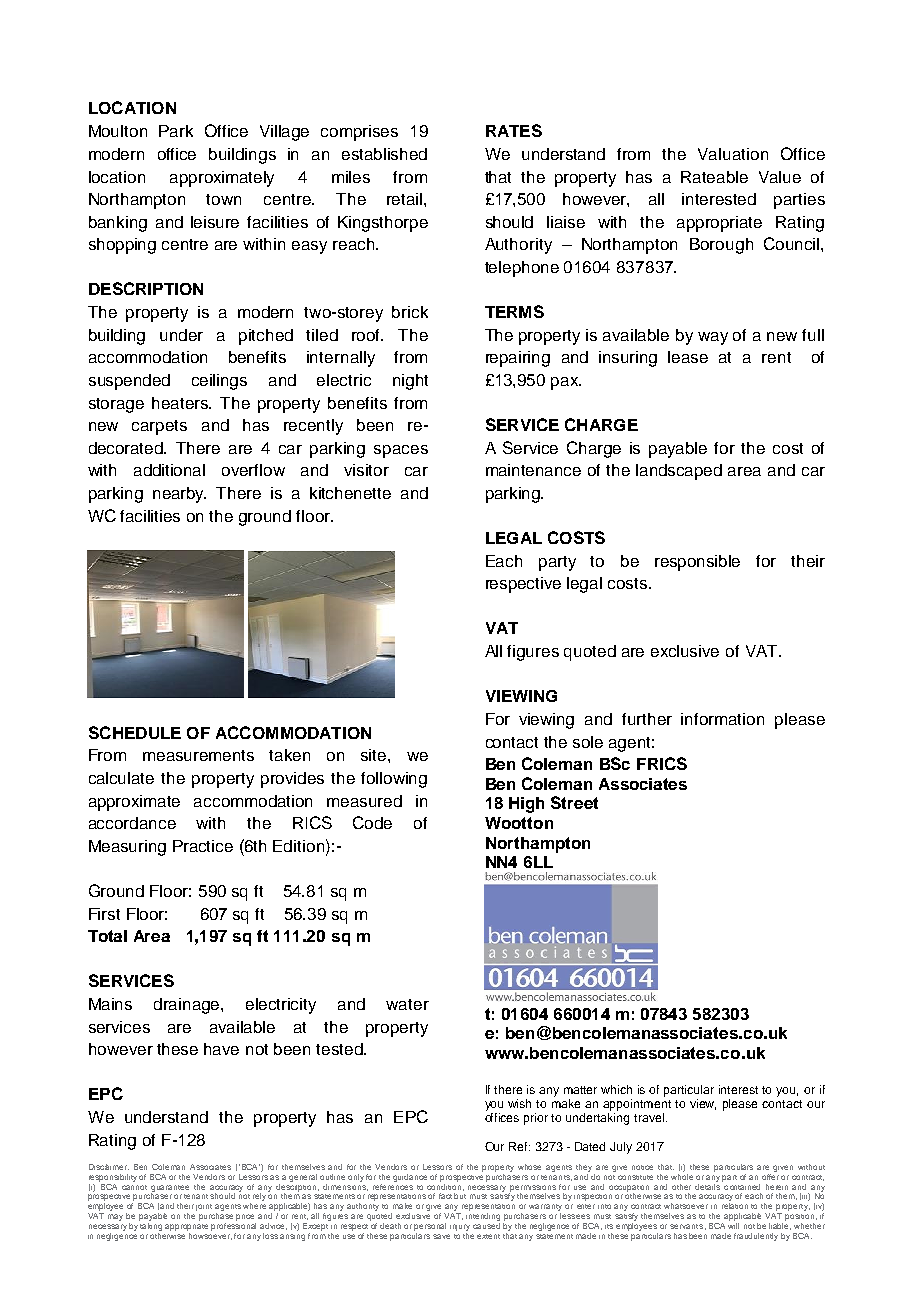 Image resolution: width=924 pixels, height=1308 pixels. Describe the element at coordinates (733, 154) in the page. I see `Valuation` at that location.
